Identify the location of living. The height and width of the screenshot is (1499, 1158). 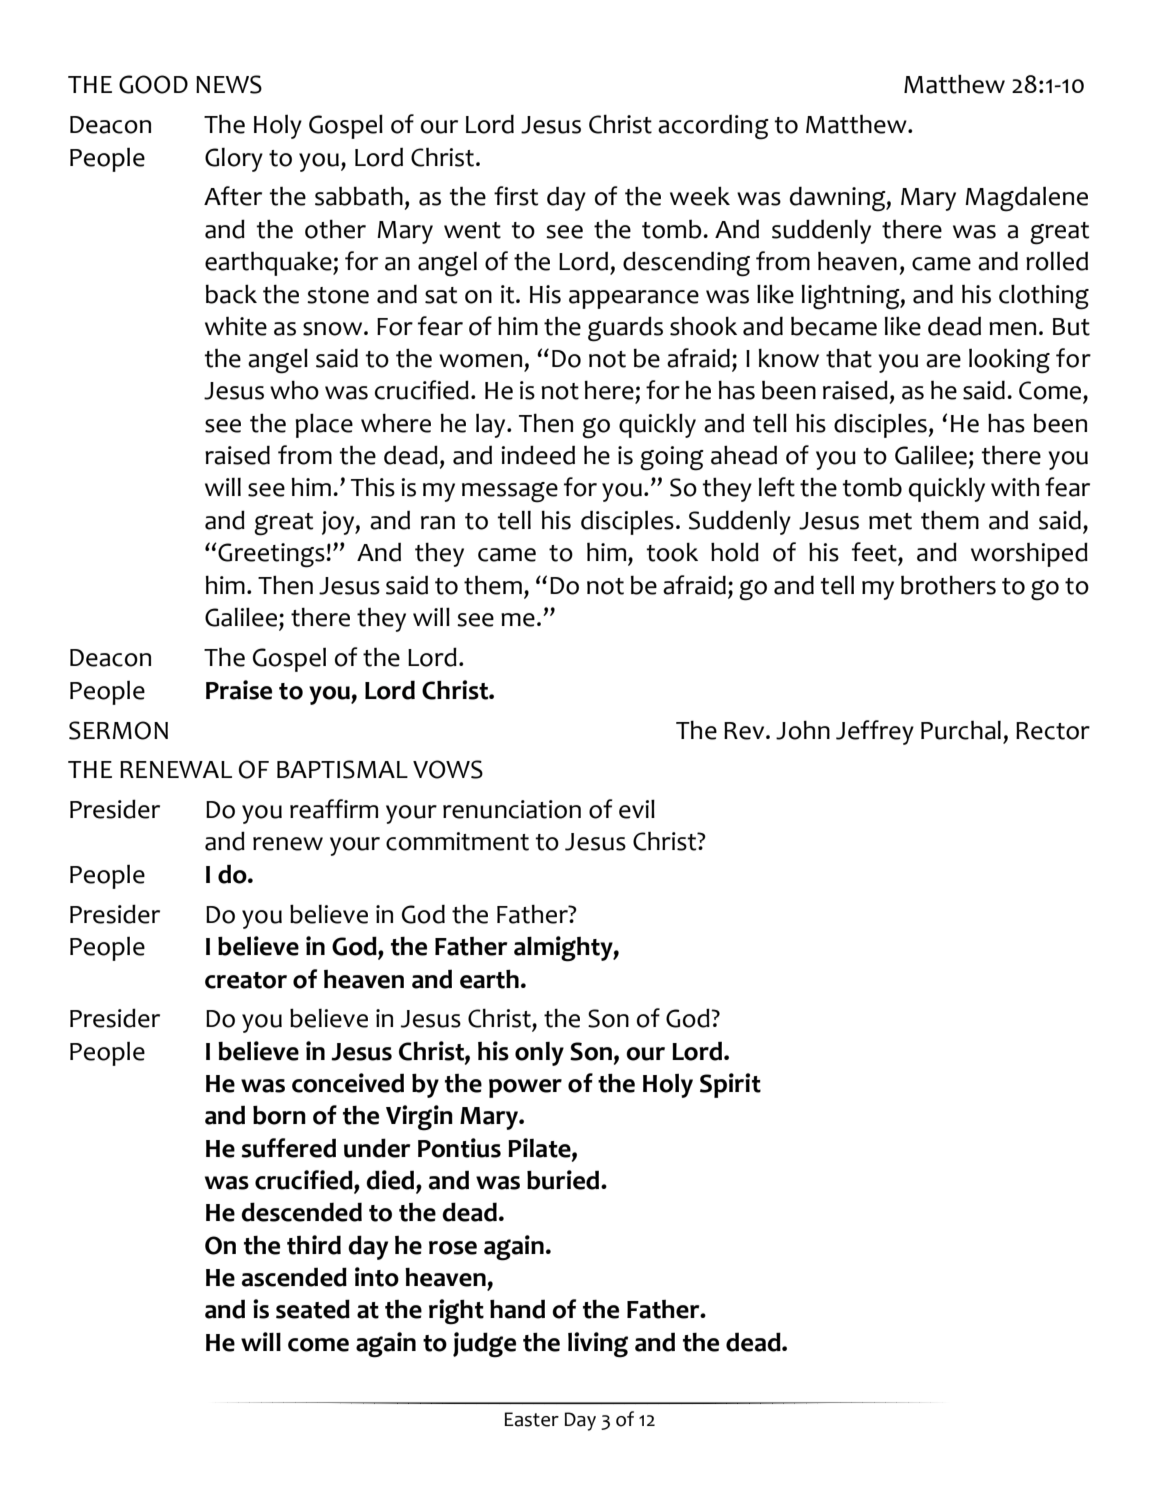
(598, 1345).
